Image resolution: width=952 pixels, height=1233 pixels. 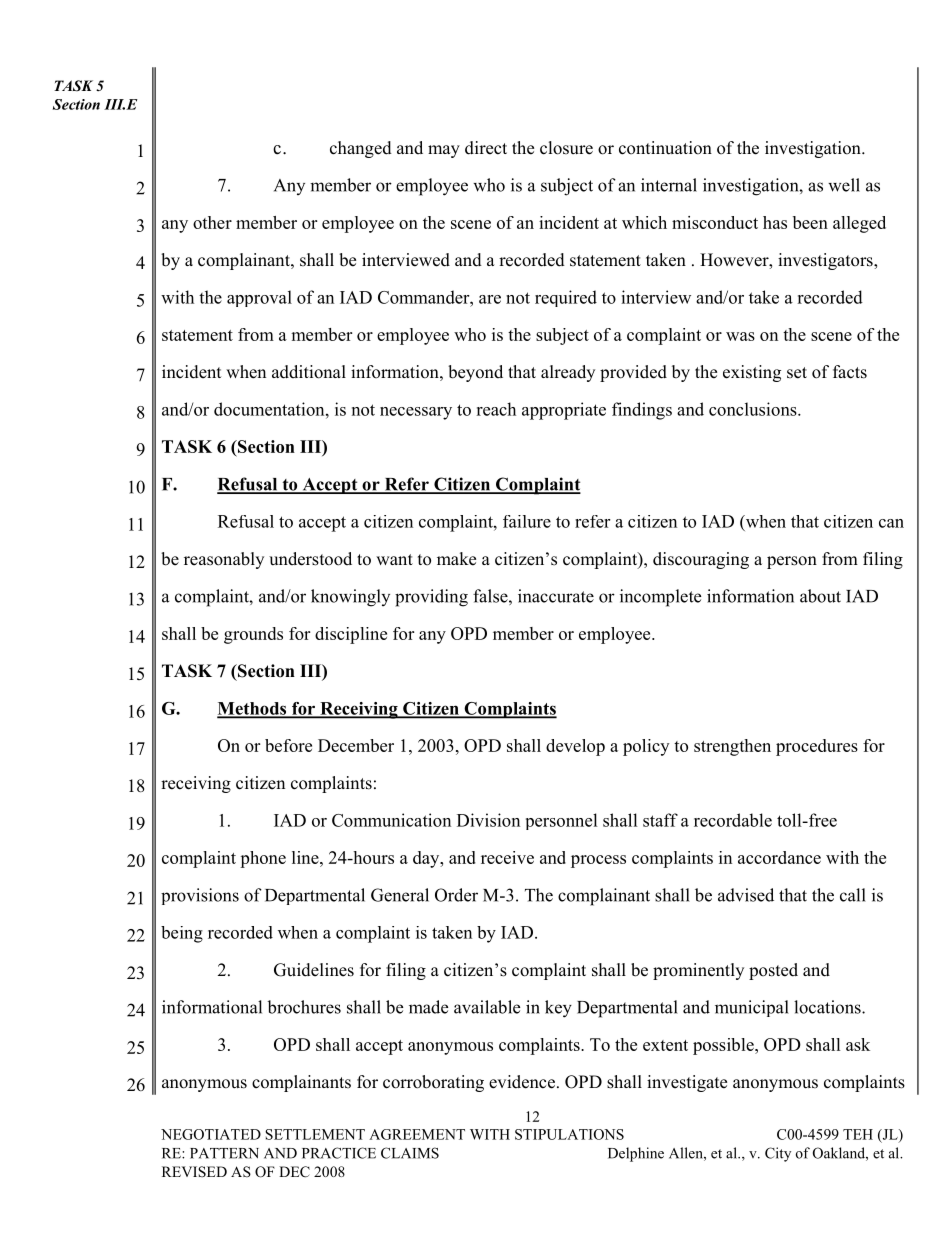 What do you see at coordinates (844, 185) in the document?
I see `well` at bounding box center [844, 185].
